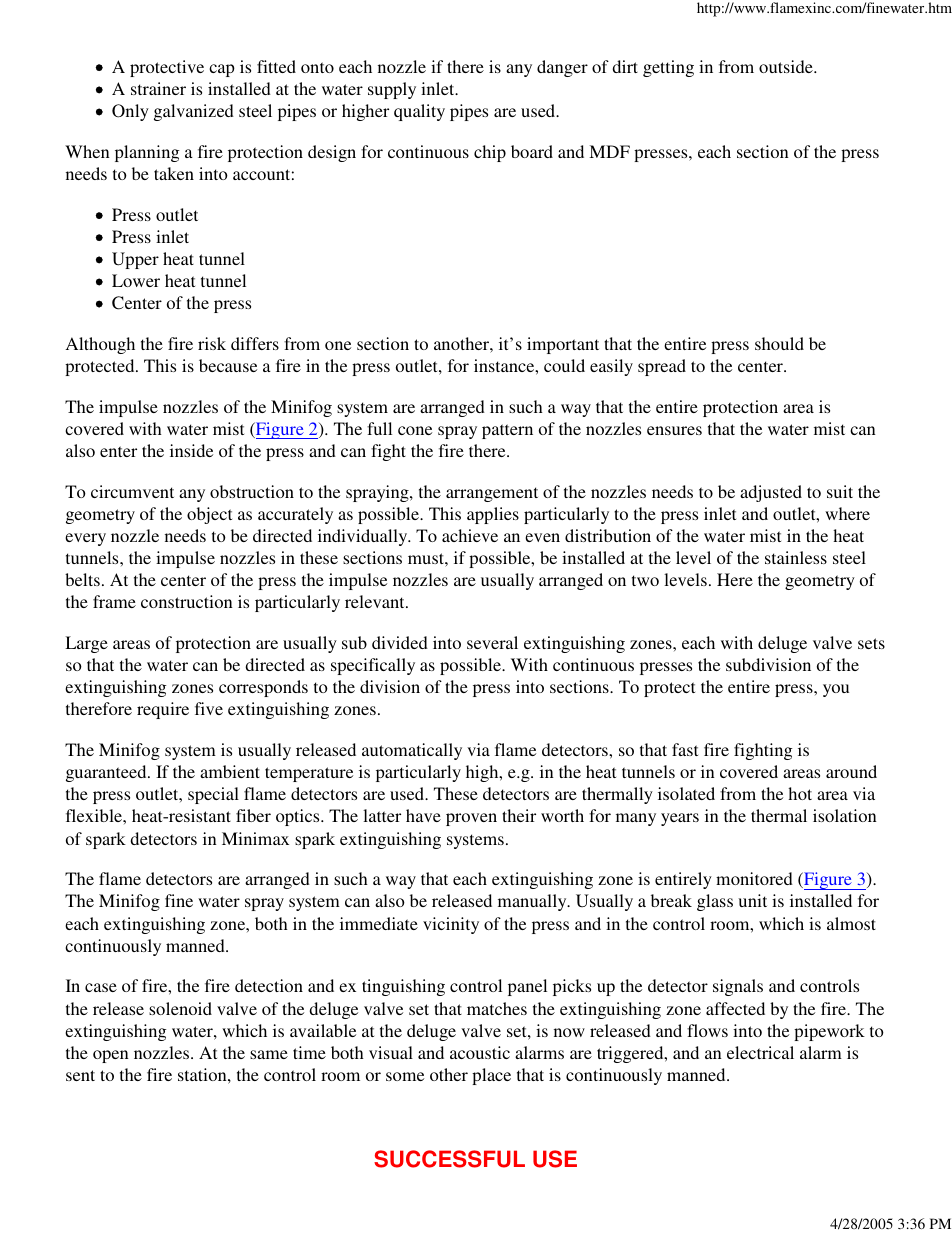  Describe the element at coordinates (449, 1159) in the page. I see `SUCCESSFUL` at that location.
